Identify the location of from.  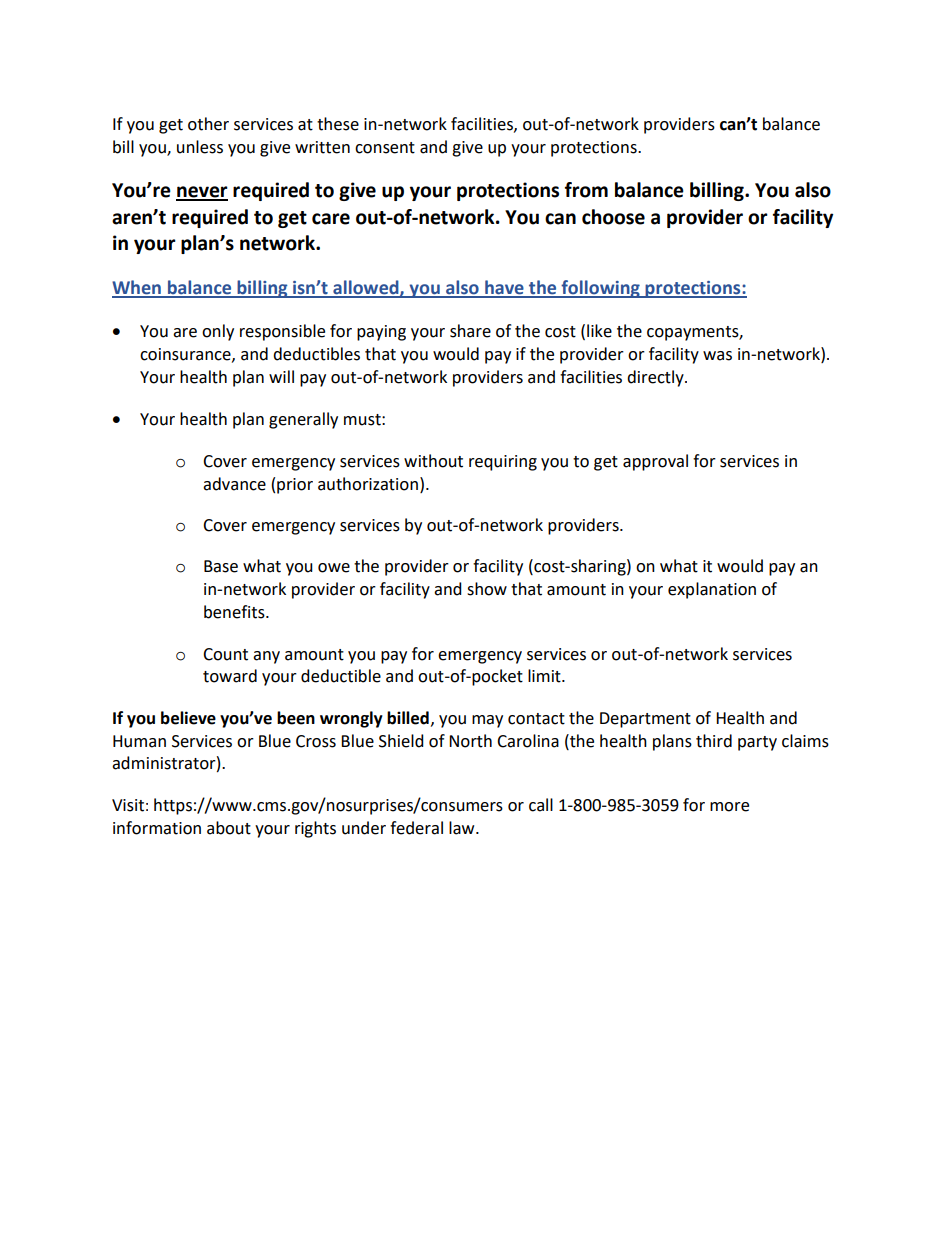
(586, 190).
